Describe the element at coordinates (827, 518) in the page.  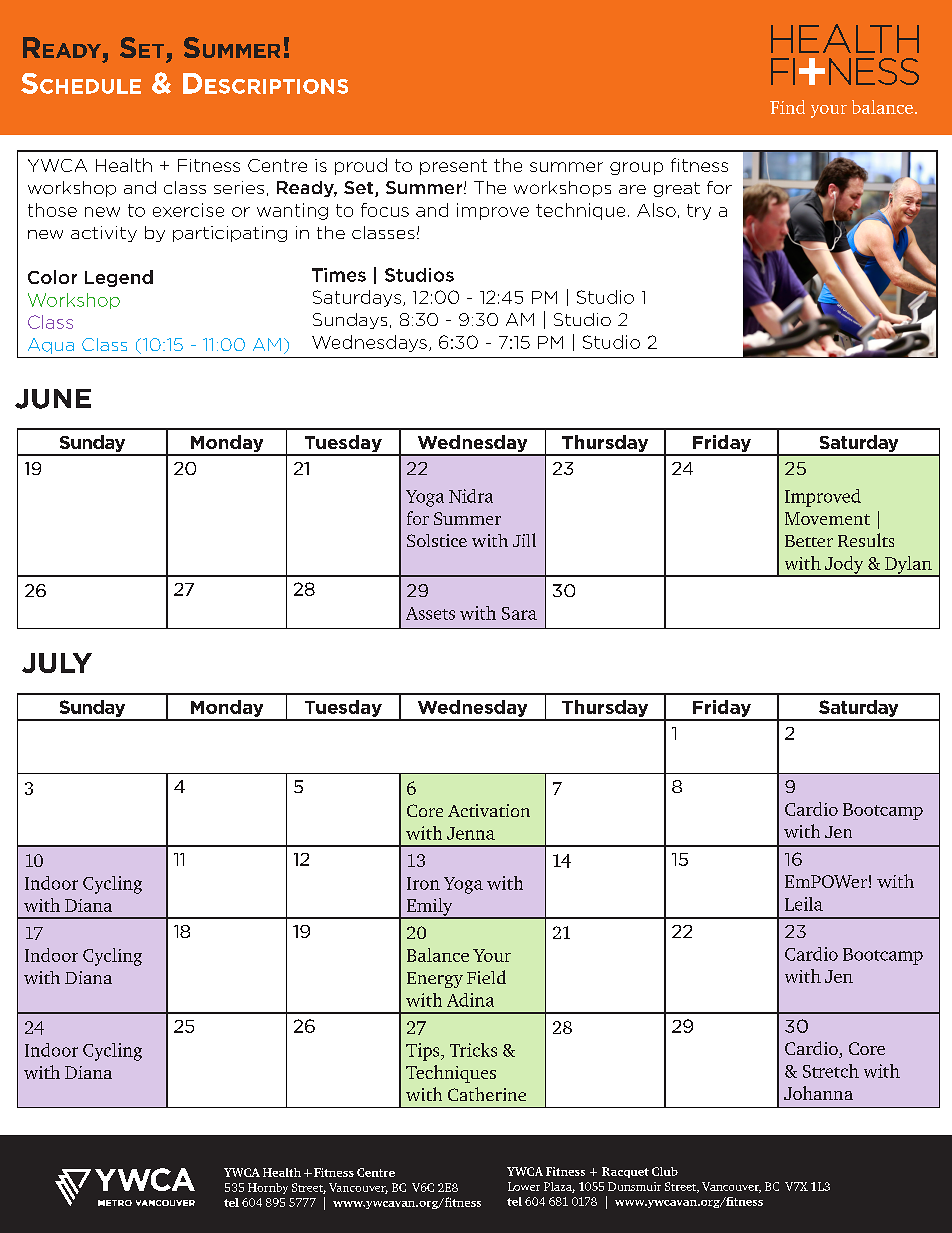
I see `Movement` at that location.
